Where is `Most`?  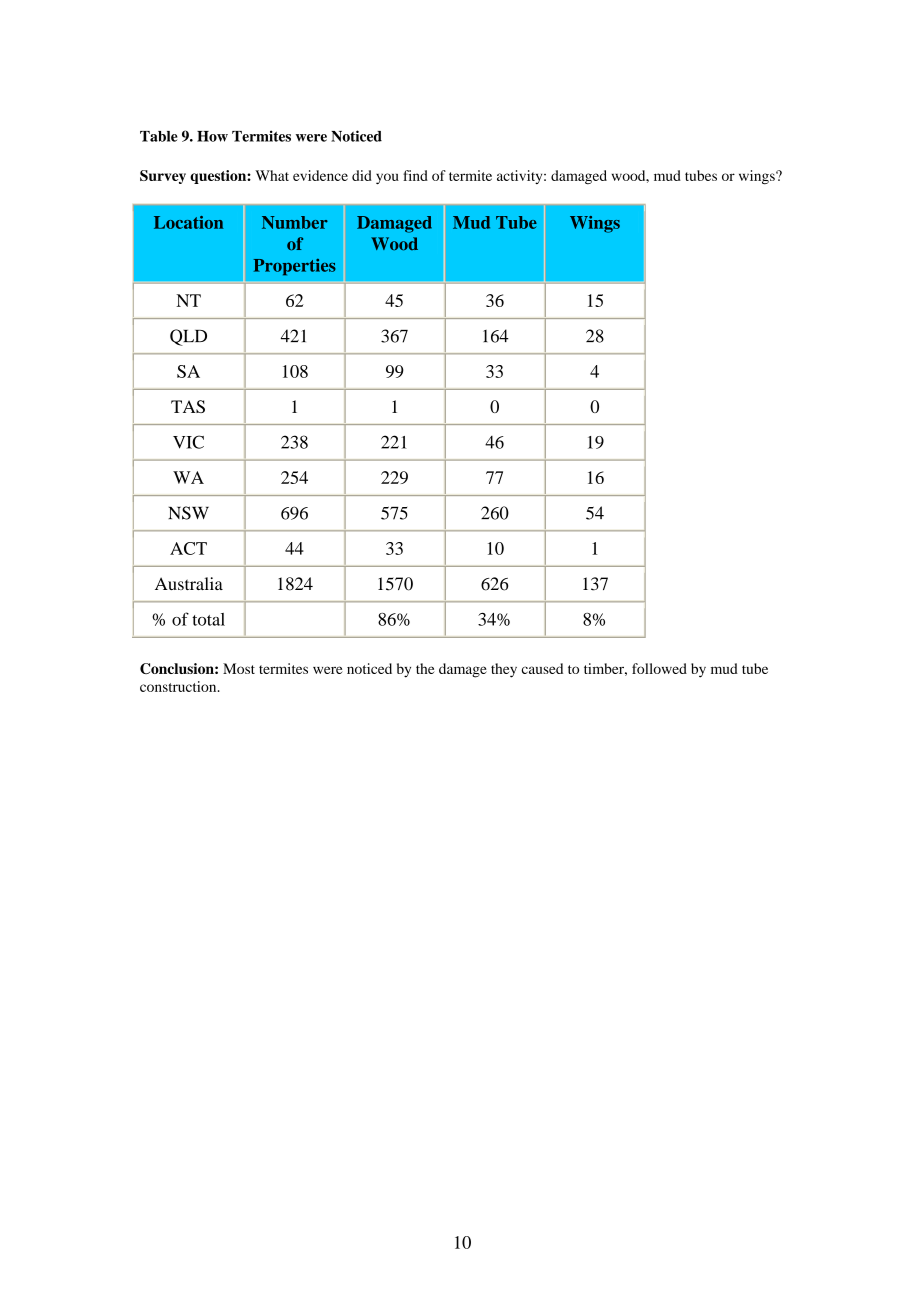
Most is located at coordinates (239, 668).
